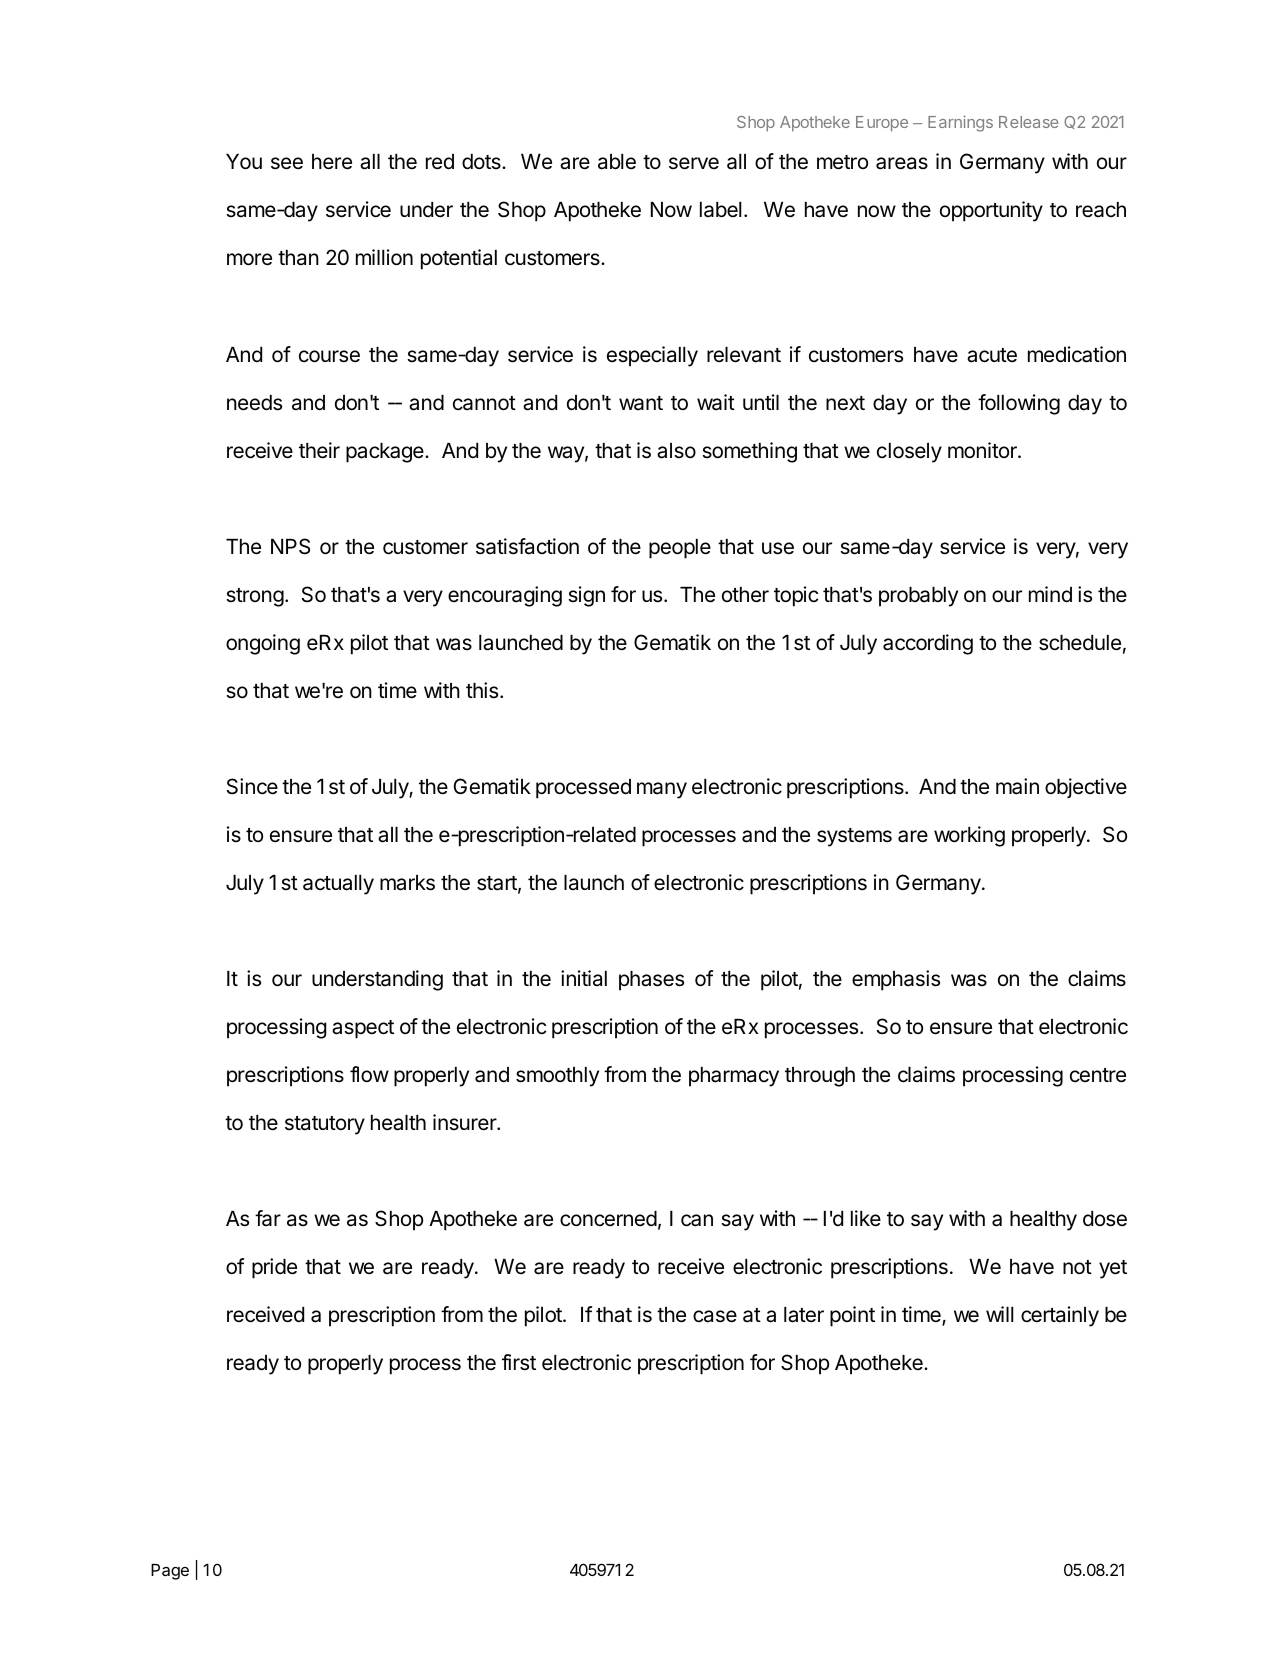  I want to click on able, so click(617, 162).
